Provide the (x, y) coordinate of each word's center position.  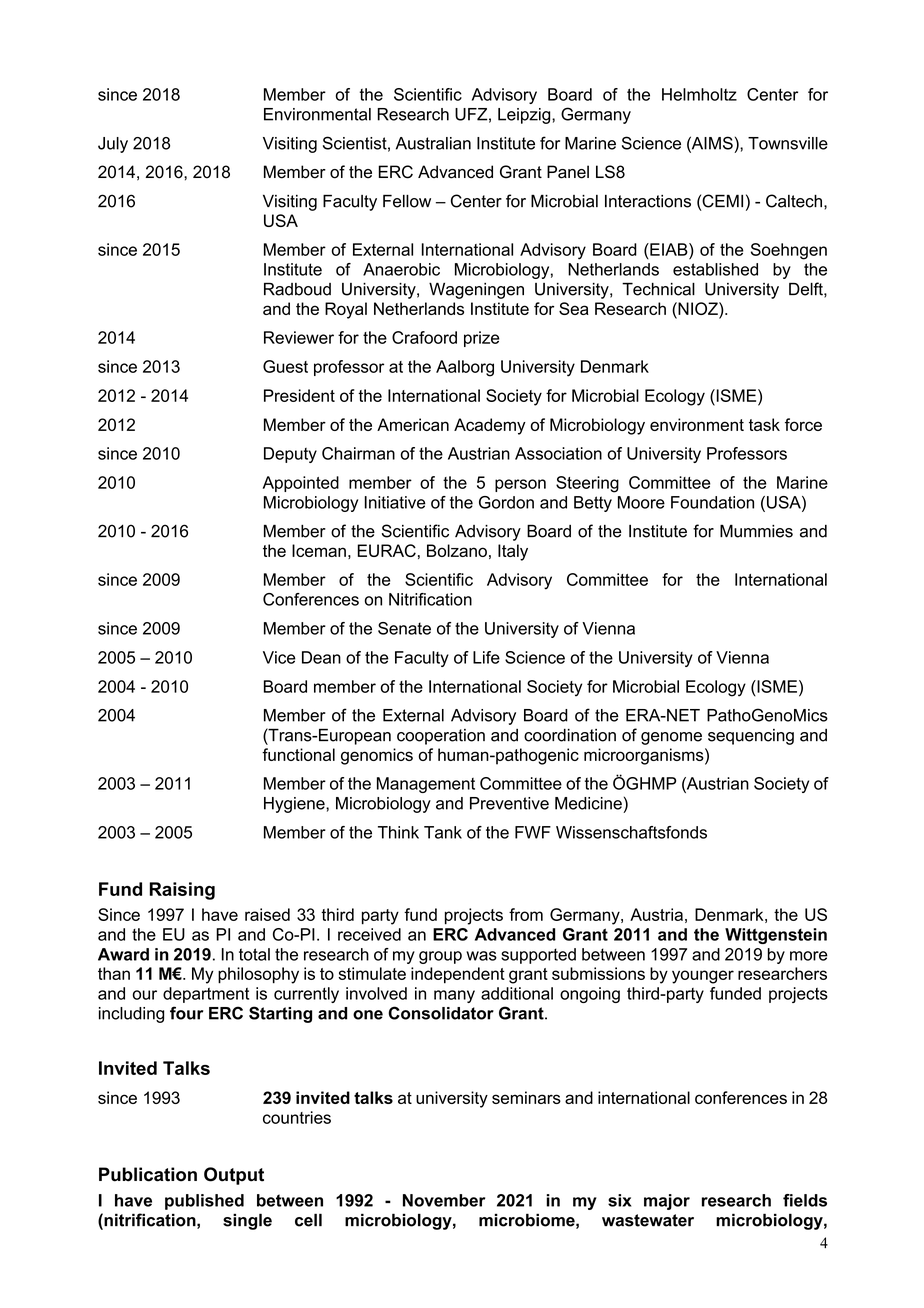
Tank (443, 832)
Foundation (712, 502)
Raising (182, 891)
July (113, 145)
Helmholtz (699, 94)
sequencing (751, 737)
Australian (433, 143)
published (204, 1202)
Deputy (290, 455)
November (444, 1200)
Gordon (506, 502)
